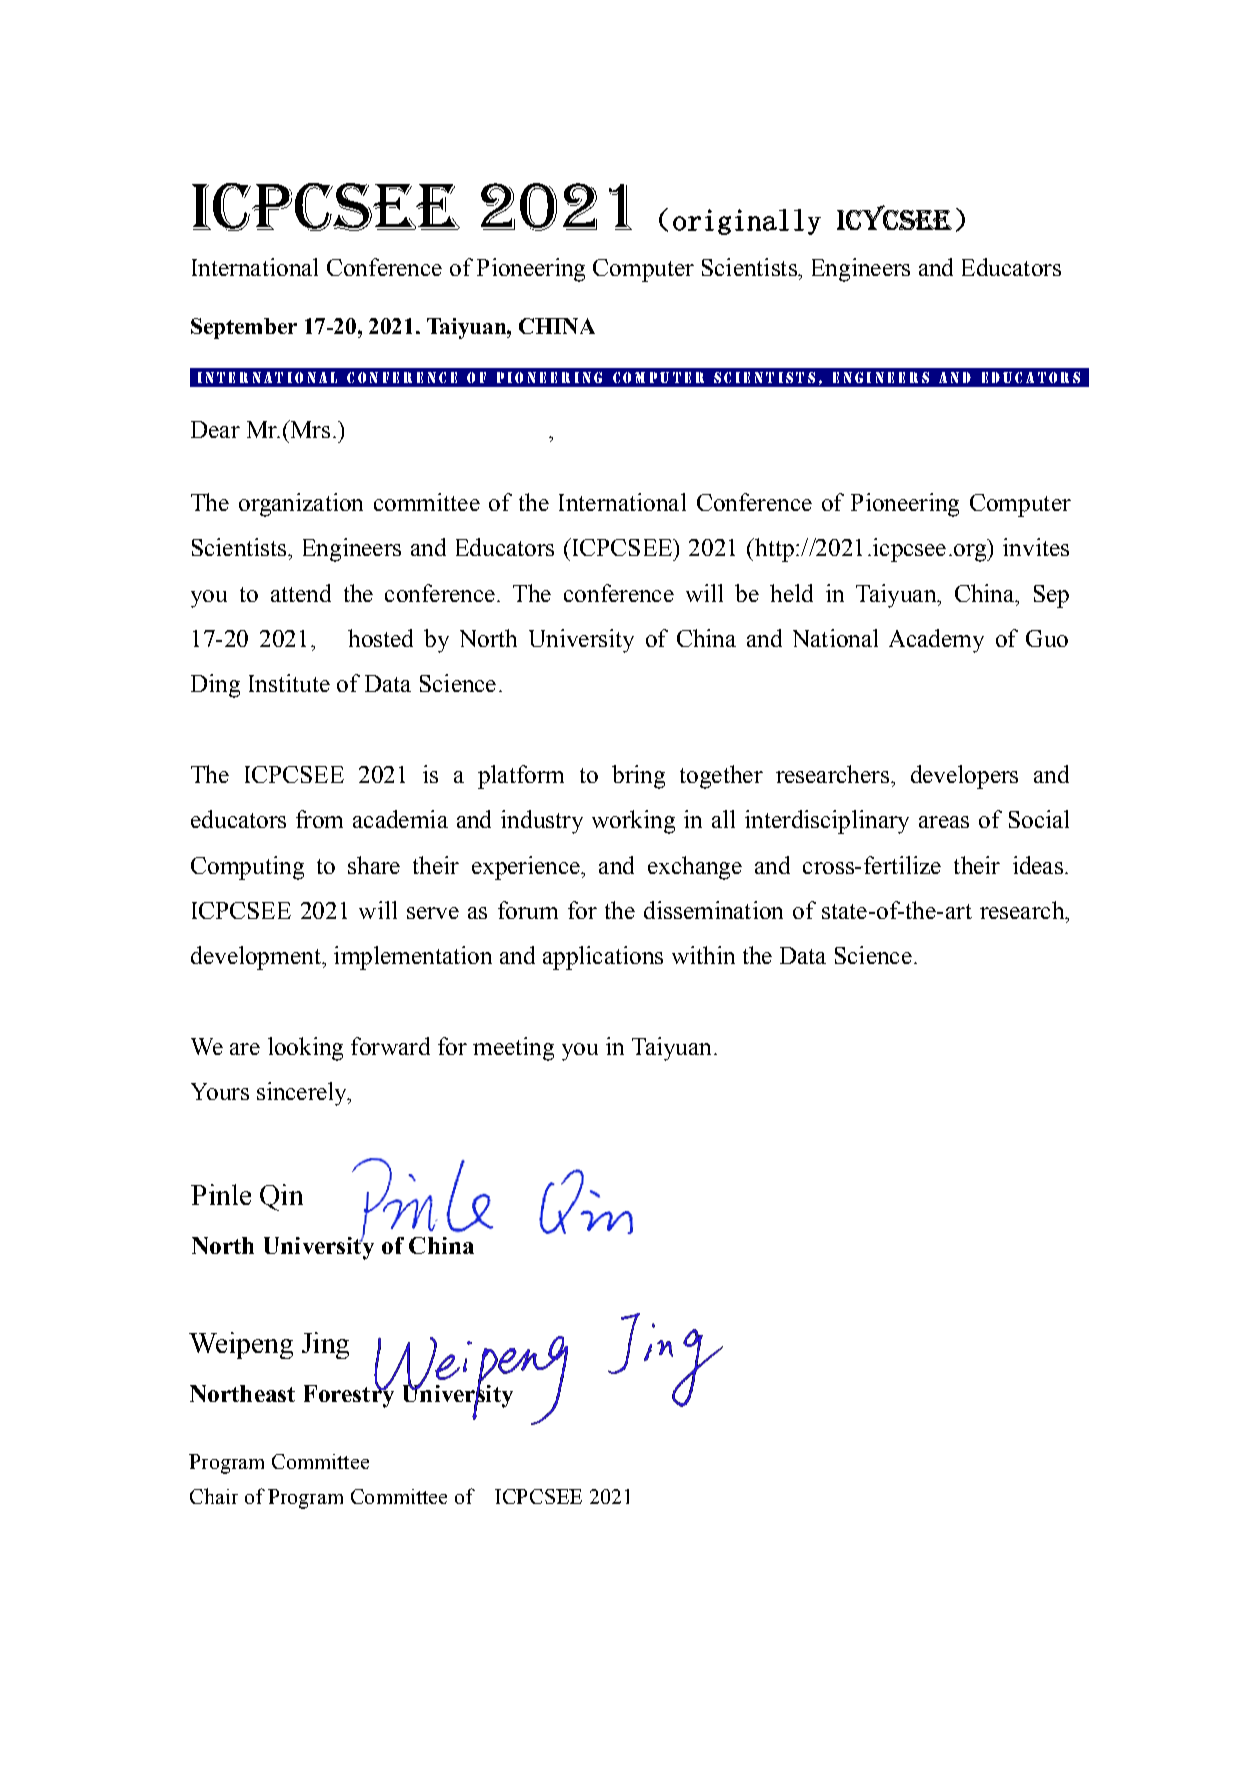  What do you see at coordinates (603, 958) in the screenshot?
I see `applications` at bounding box center [603, 958].
